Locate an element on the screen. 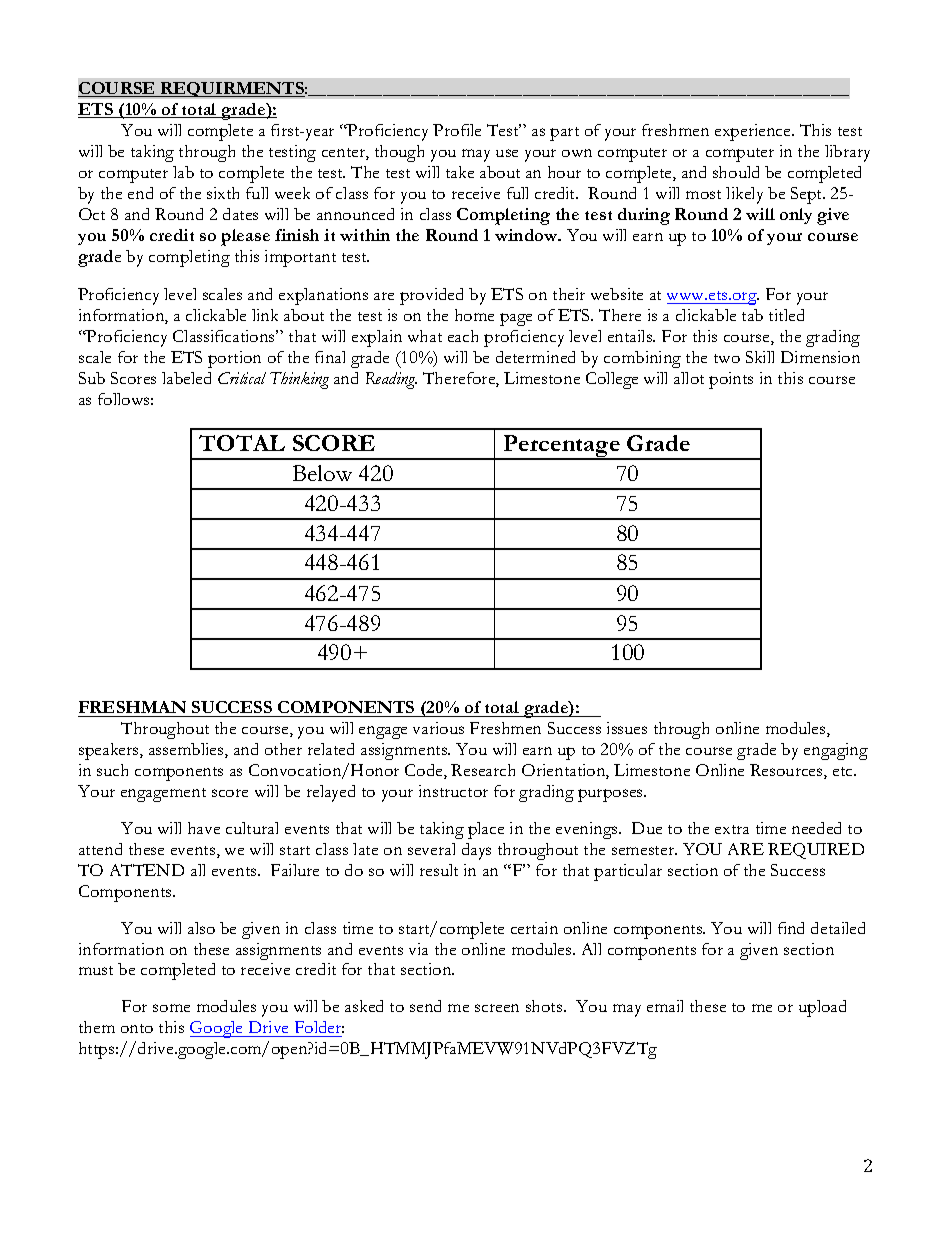 Image resolution: width=952 pixels, height=1233 pixels. take is located at coordinates (460, 172).
